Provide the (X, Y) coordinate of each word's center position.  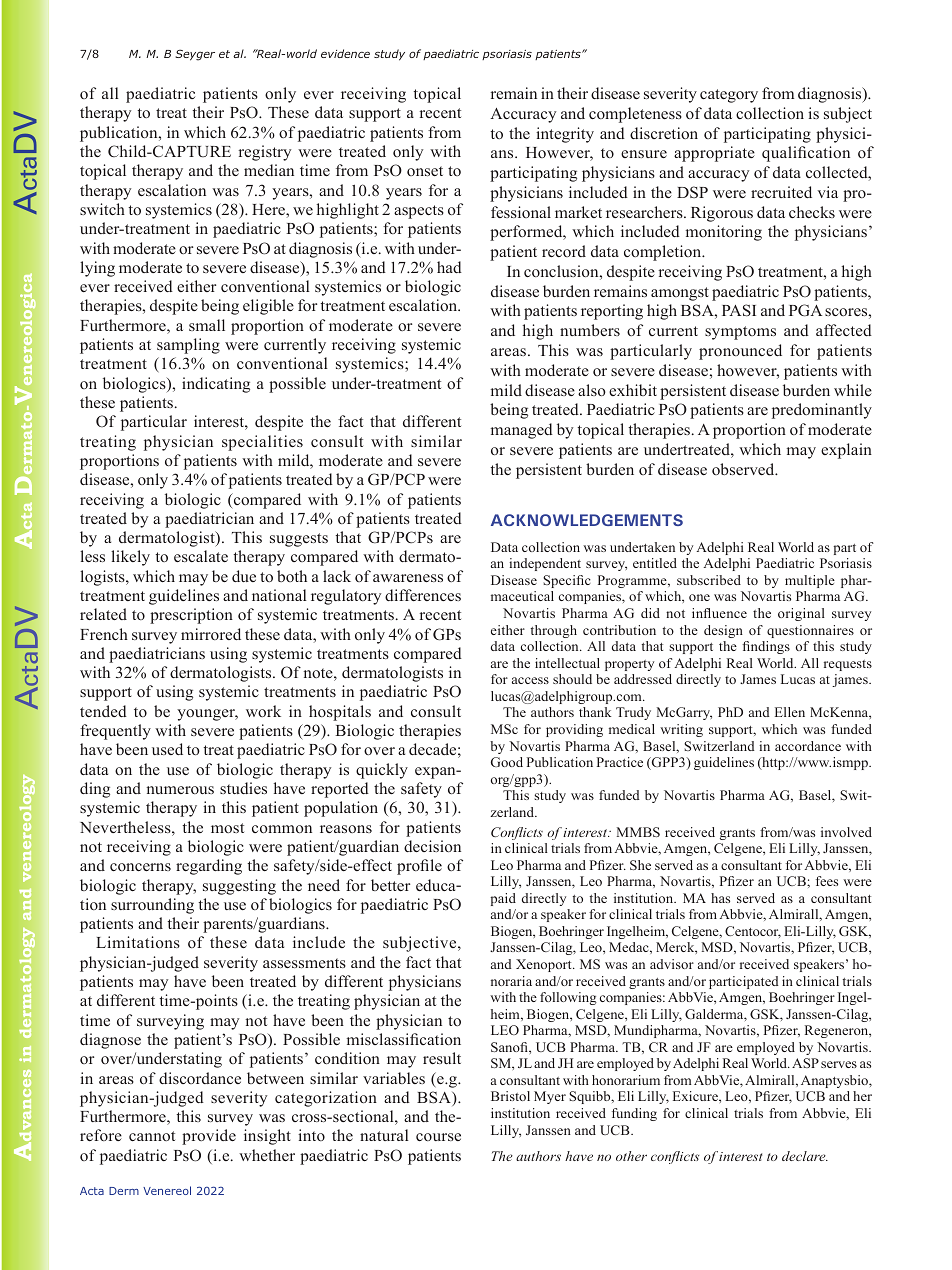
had (449, 267)
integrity (565, 135)
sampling (188, 346)
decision (432, 846)
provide (209, 1137)
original (801, 614)
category (729, 96)
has (720, 898)
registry (264, 153)
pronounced (740, 352)
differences (423, 595)
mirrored (211, 634)
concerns (140, 867)
